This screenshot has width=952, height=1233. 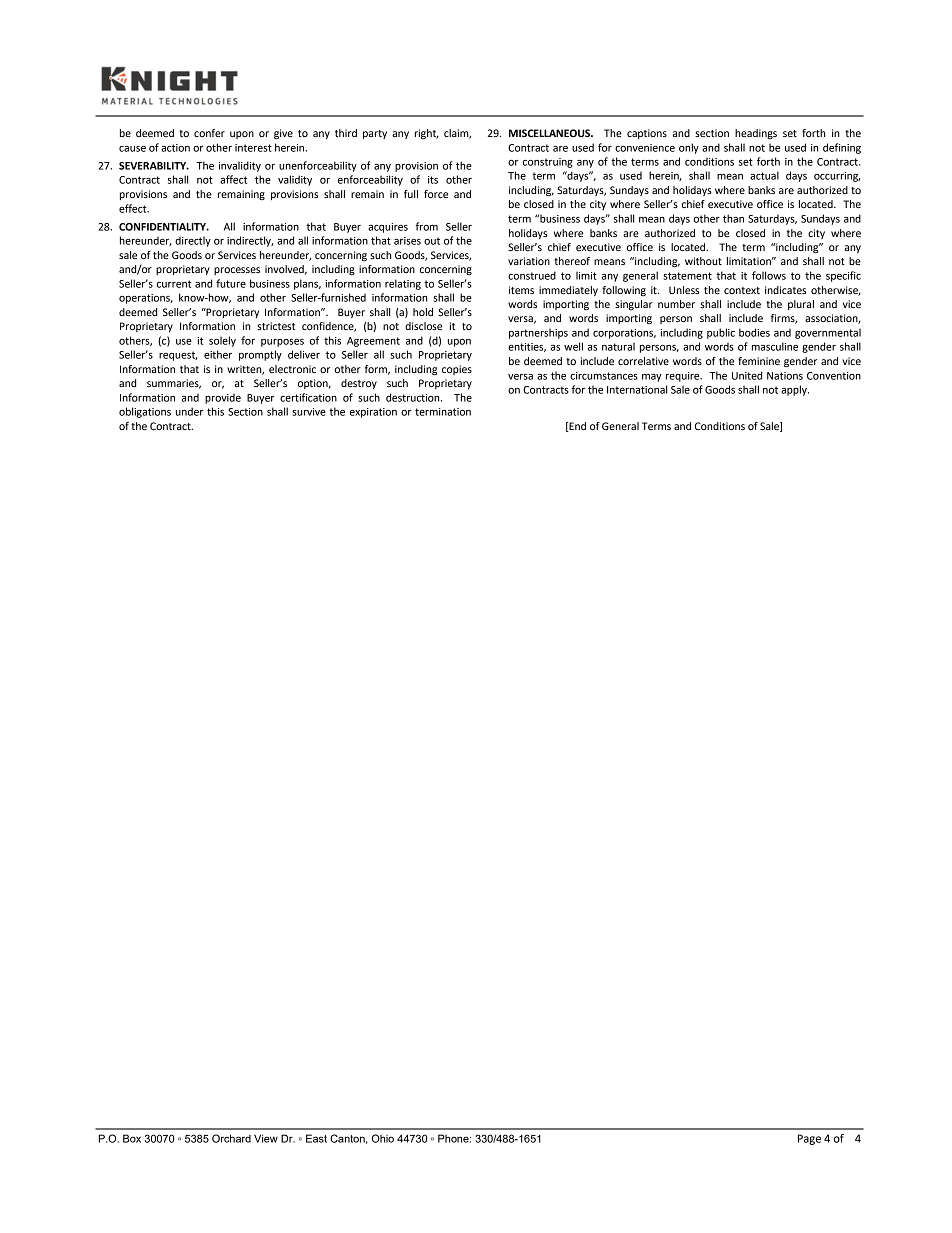 I want to click on its, so click(x=433, y=180).
